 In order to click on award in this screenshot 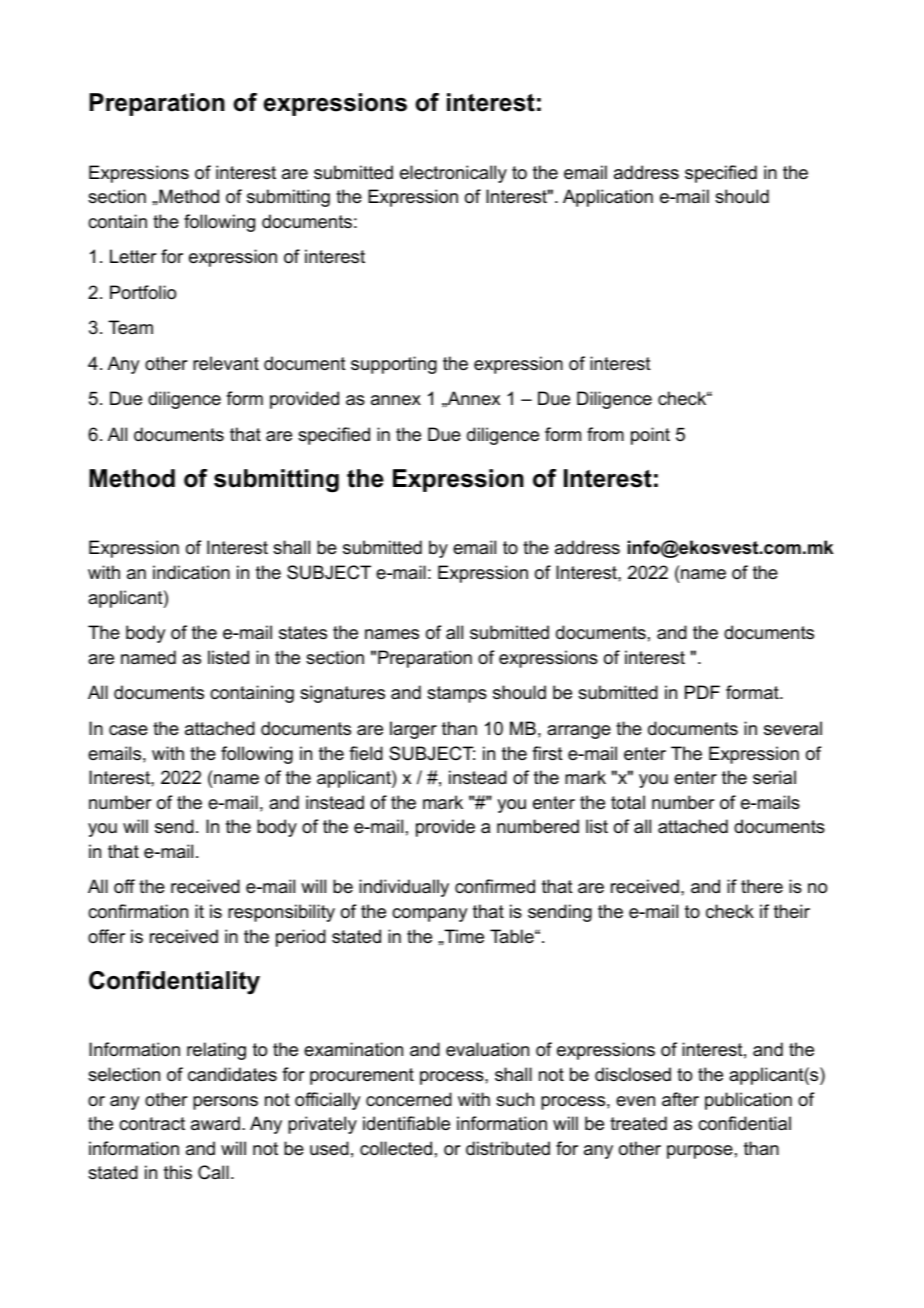, I will do `click(215, 1123)`.
